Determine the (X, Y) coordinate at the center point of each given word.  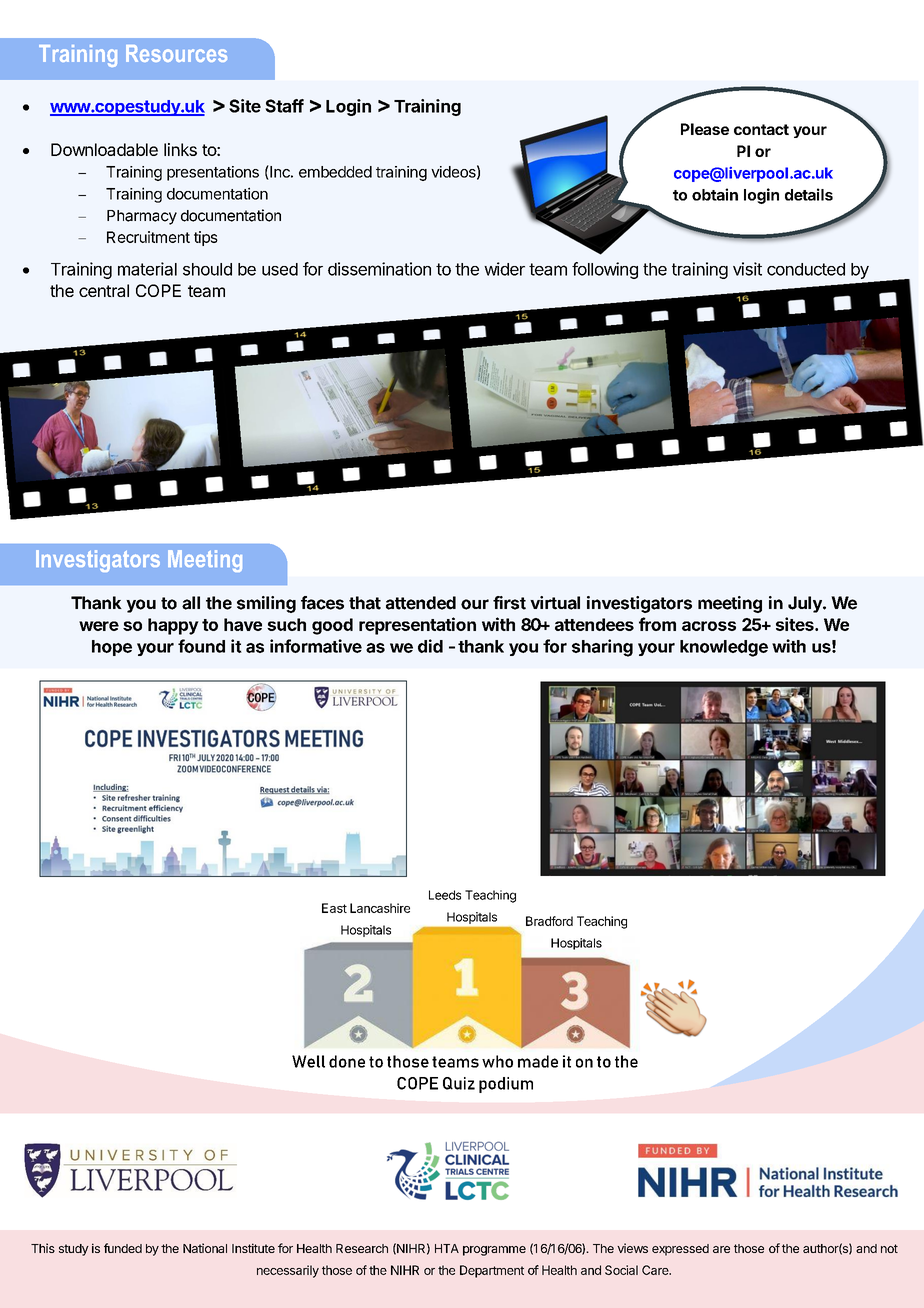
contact (761, 129)
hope (112, 648)
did (430, 646)
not (889, 1248)
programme (494, 1251)
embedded (335, 172)
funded (123, 1248)
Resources (176, 53)
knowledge (724, 648)
